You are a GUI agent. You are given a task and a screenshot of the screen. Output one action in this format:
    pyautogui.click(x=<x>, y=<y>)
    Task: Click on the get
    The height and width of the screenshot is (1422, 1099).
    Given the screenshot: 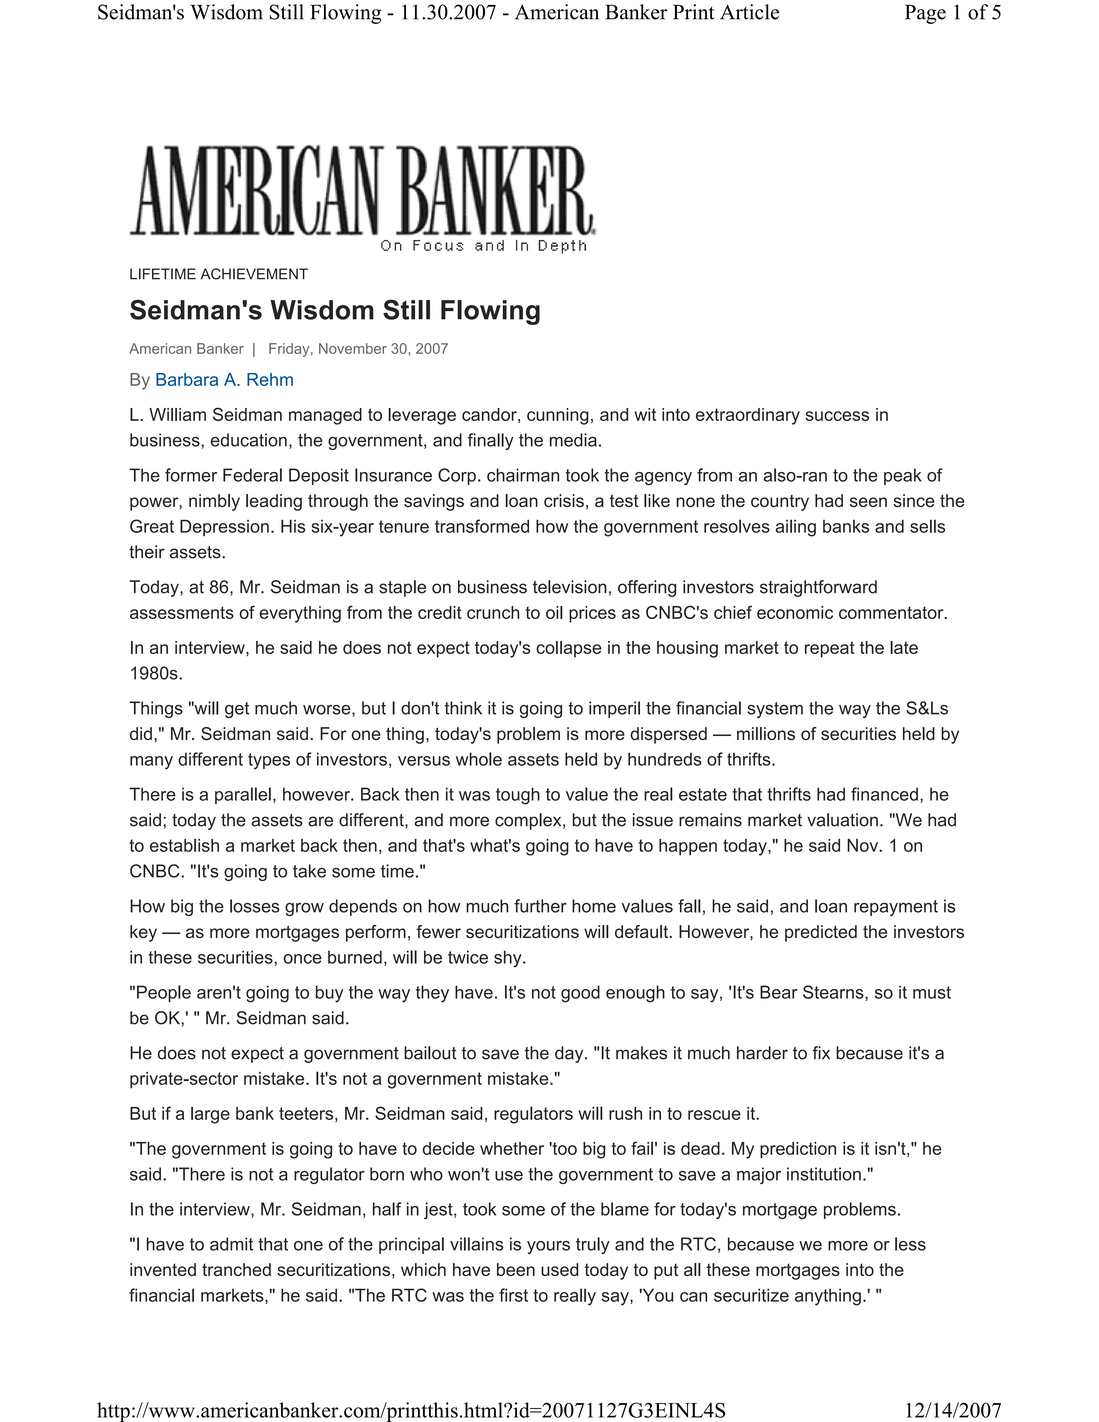 What is the action you would take?
    pyautogui.click(x=237, y=710)
